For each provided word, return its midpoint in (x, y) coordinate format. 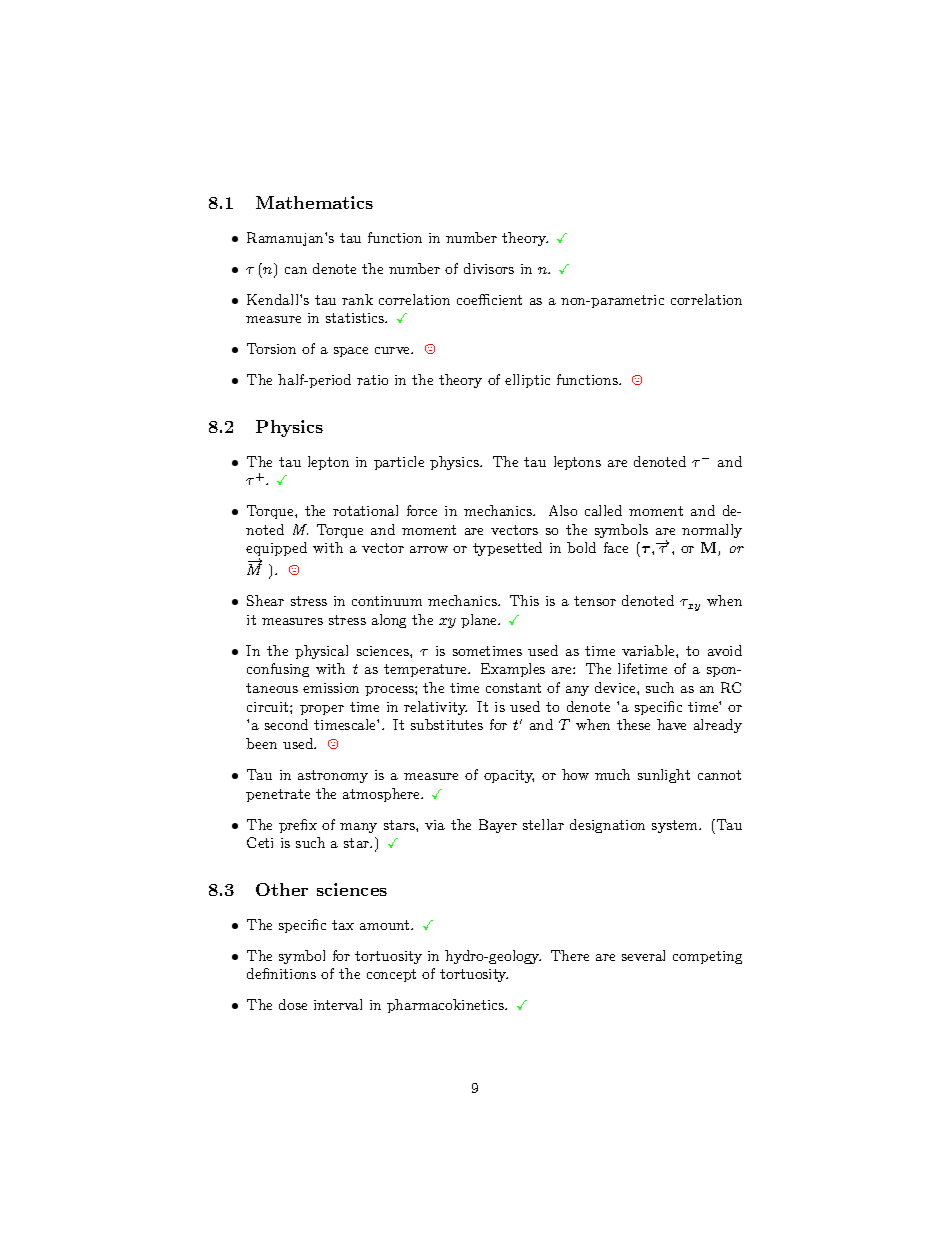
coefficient (489, 299)
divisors (489, 268)
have (671, 724)
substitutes (447, 724)
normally (712, 531)
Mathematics (314, 202)
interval (338, 1004)
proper (322, 710)
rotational (365, 510)
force (422, 510)
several (643, 955)
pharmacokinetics (447, 1006)
